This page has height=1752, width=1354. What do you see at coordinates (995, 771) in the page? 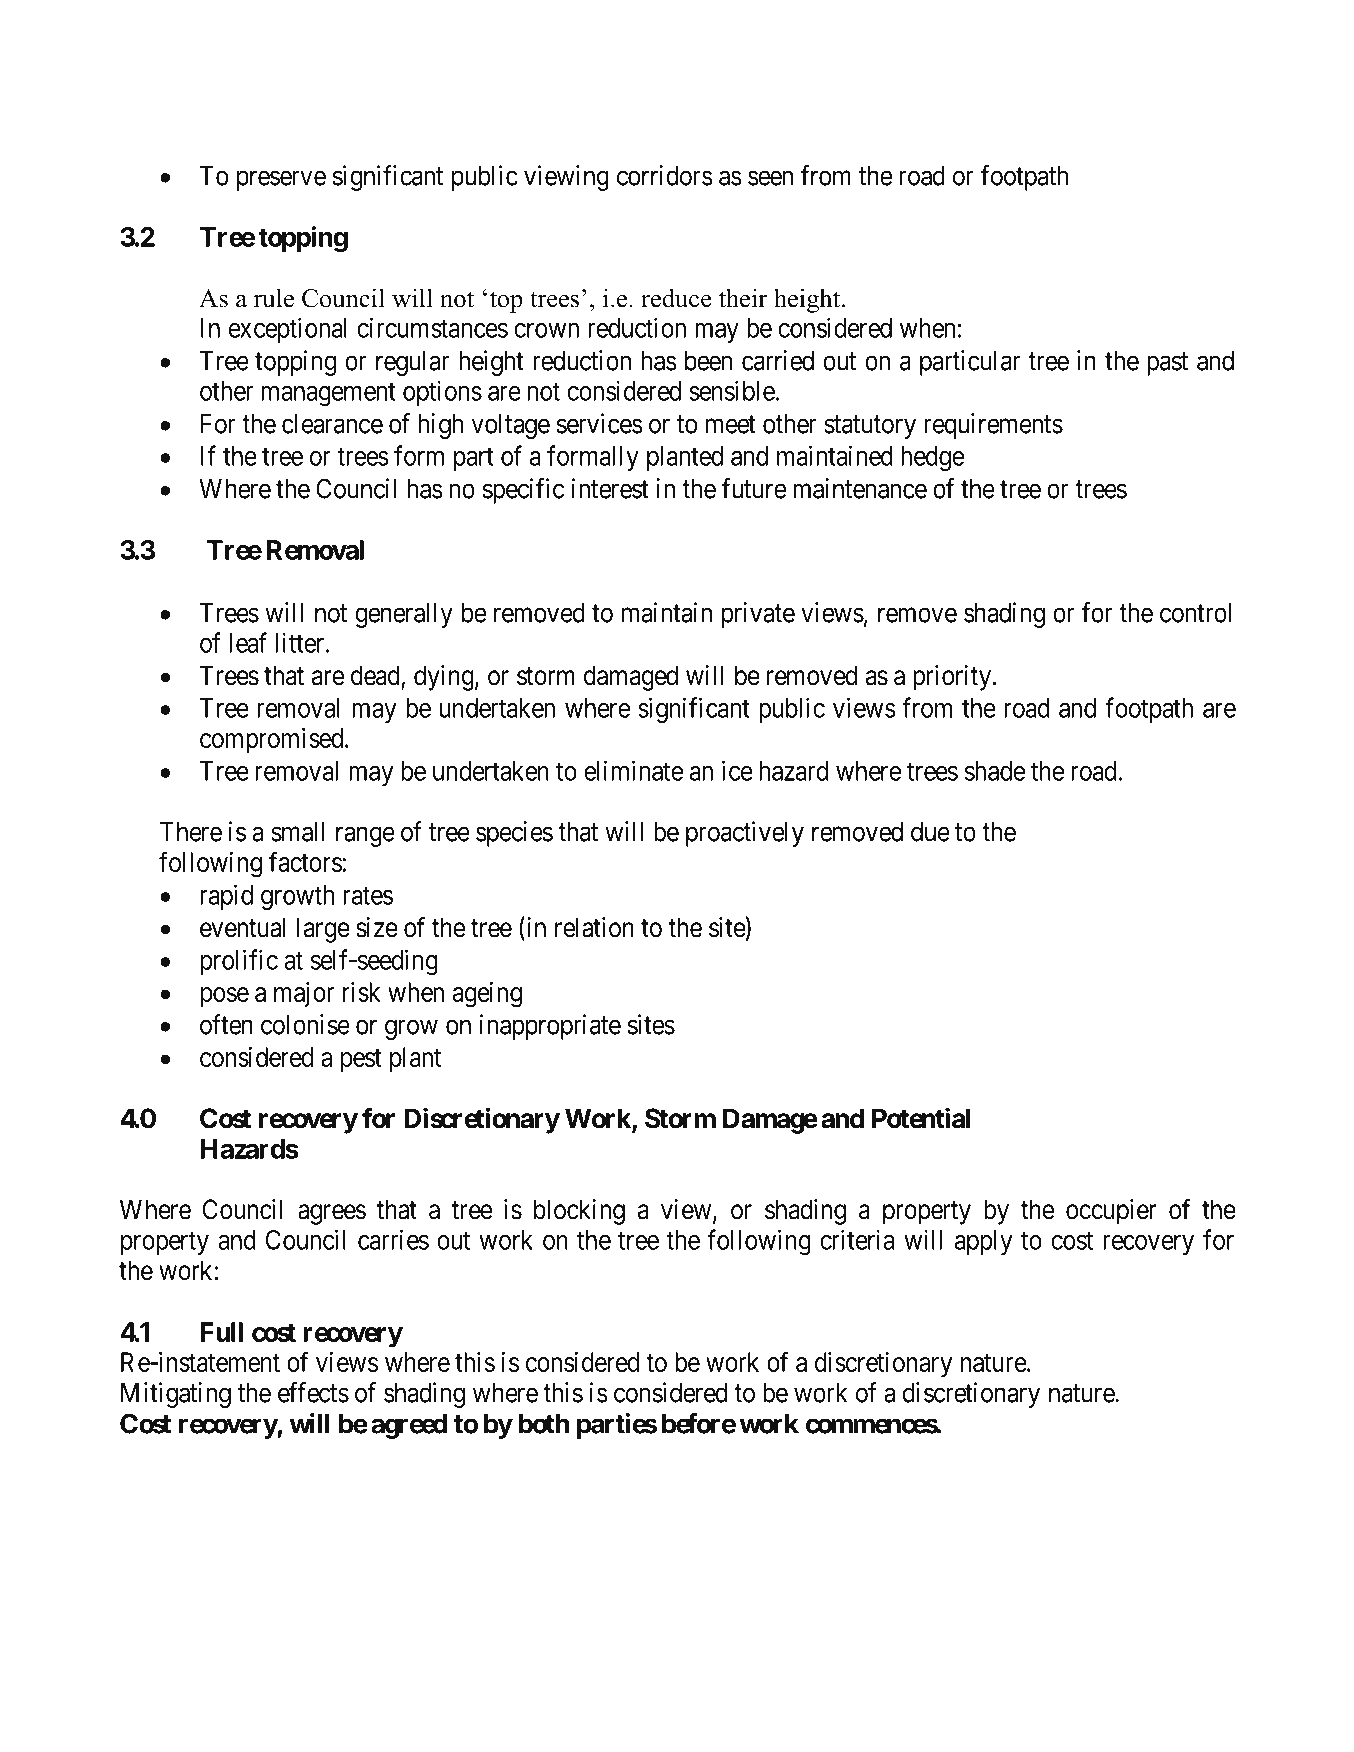
I see `shade` at bounding box center [995, 771].
